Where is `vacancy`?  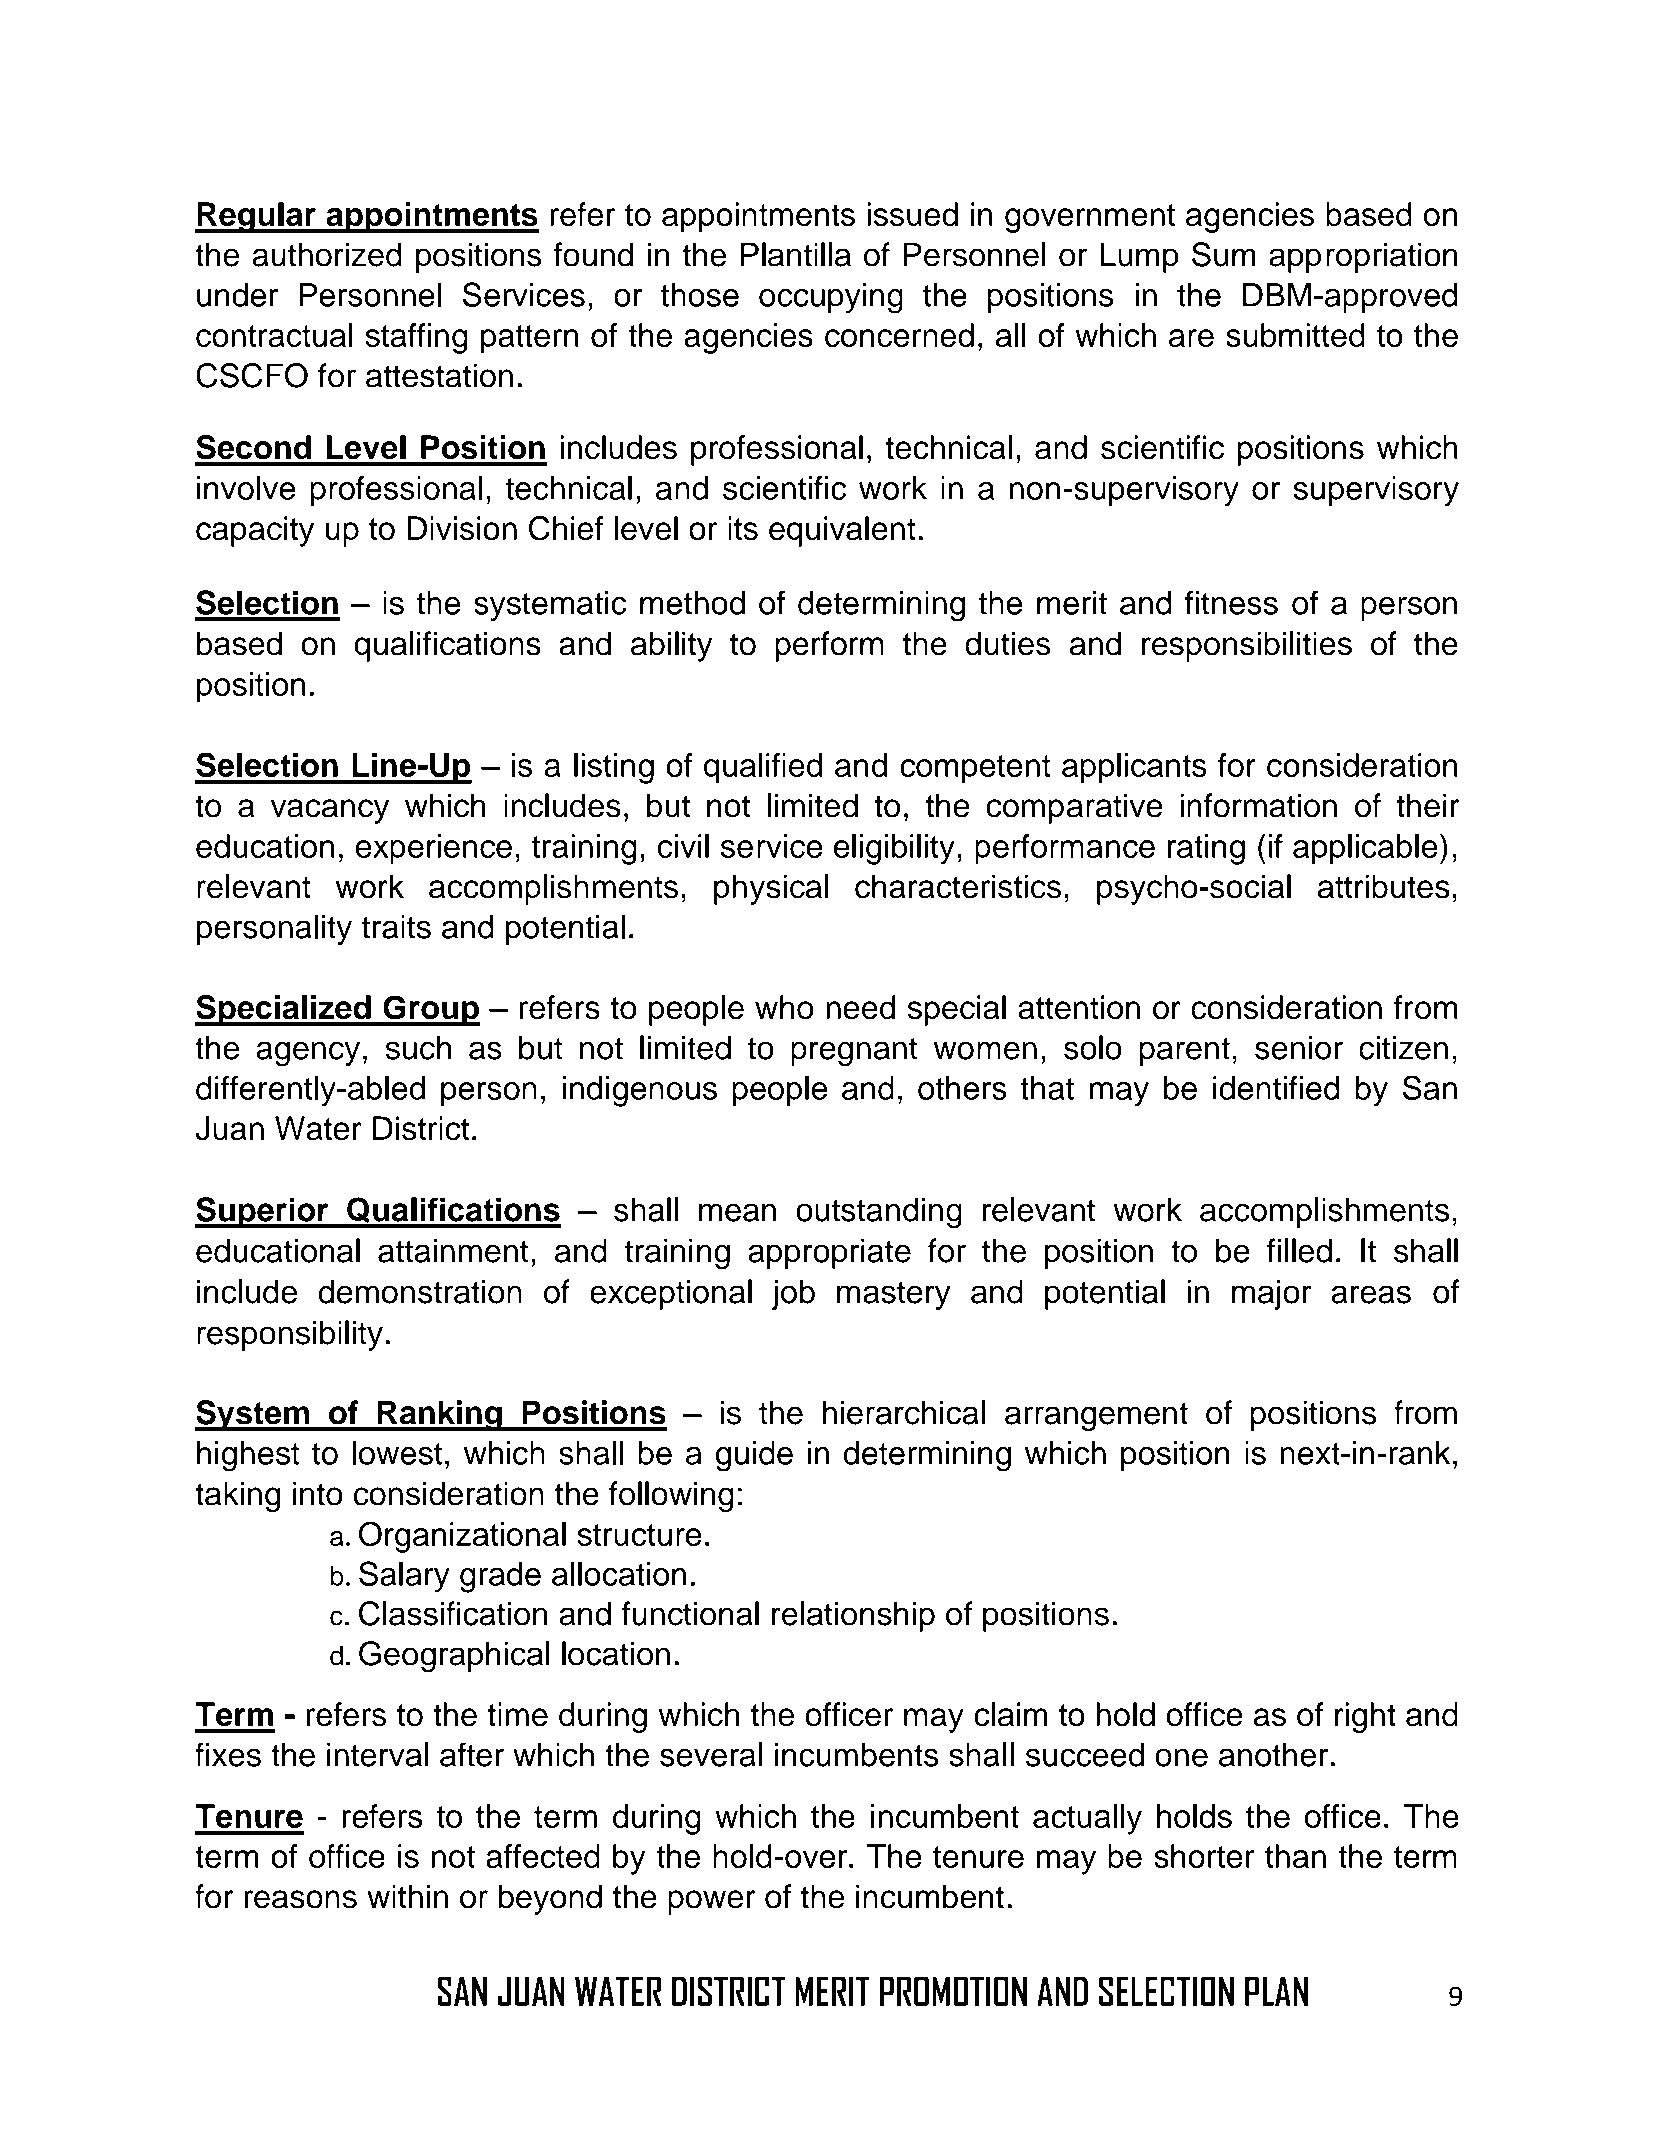 vacancy is located at coordinates (330, 811).
